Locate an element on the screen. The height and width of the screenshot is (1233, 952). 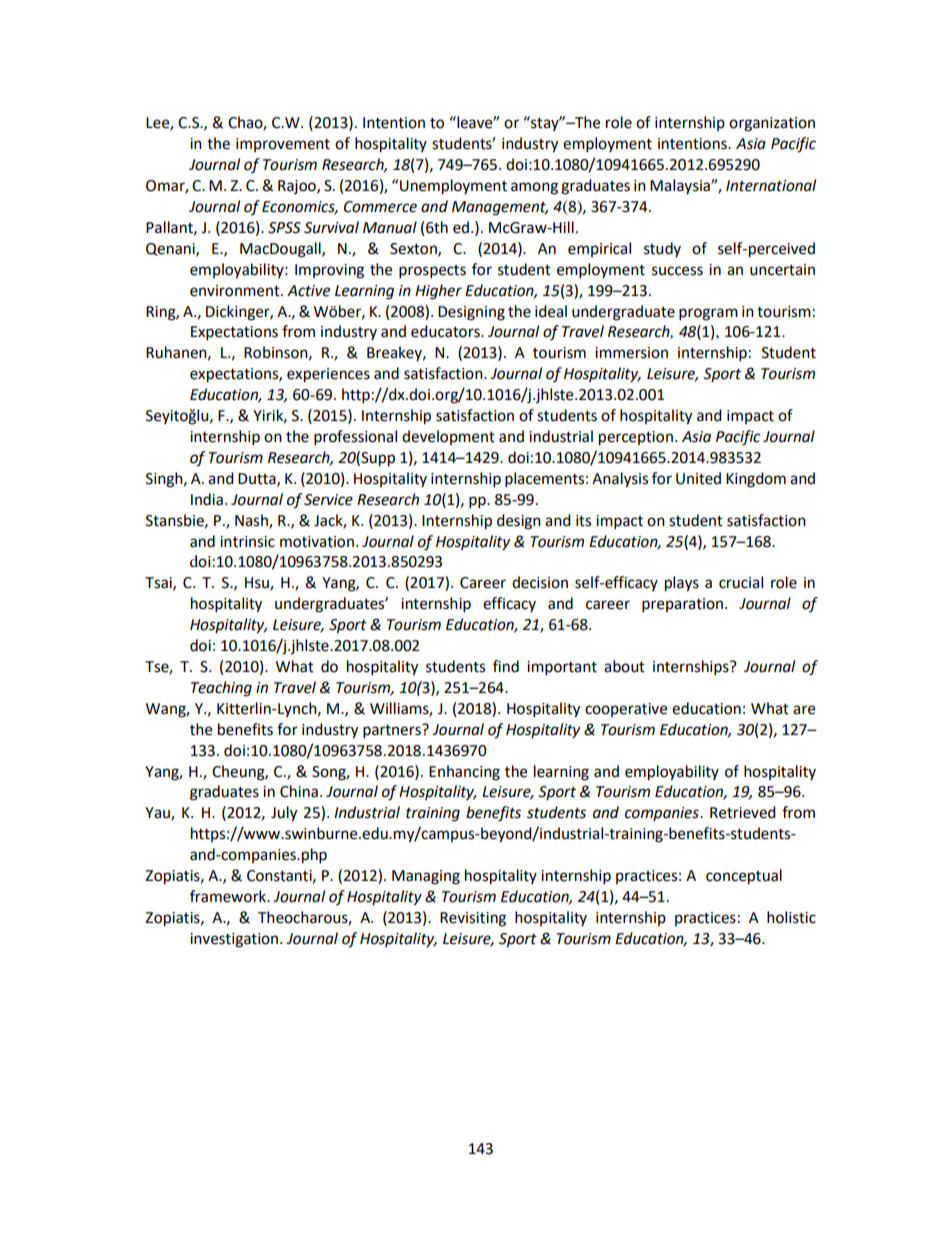
conceptual is located at coordinates (744, 877).
